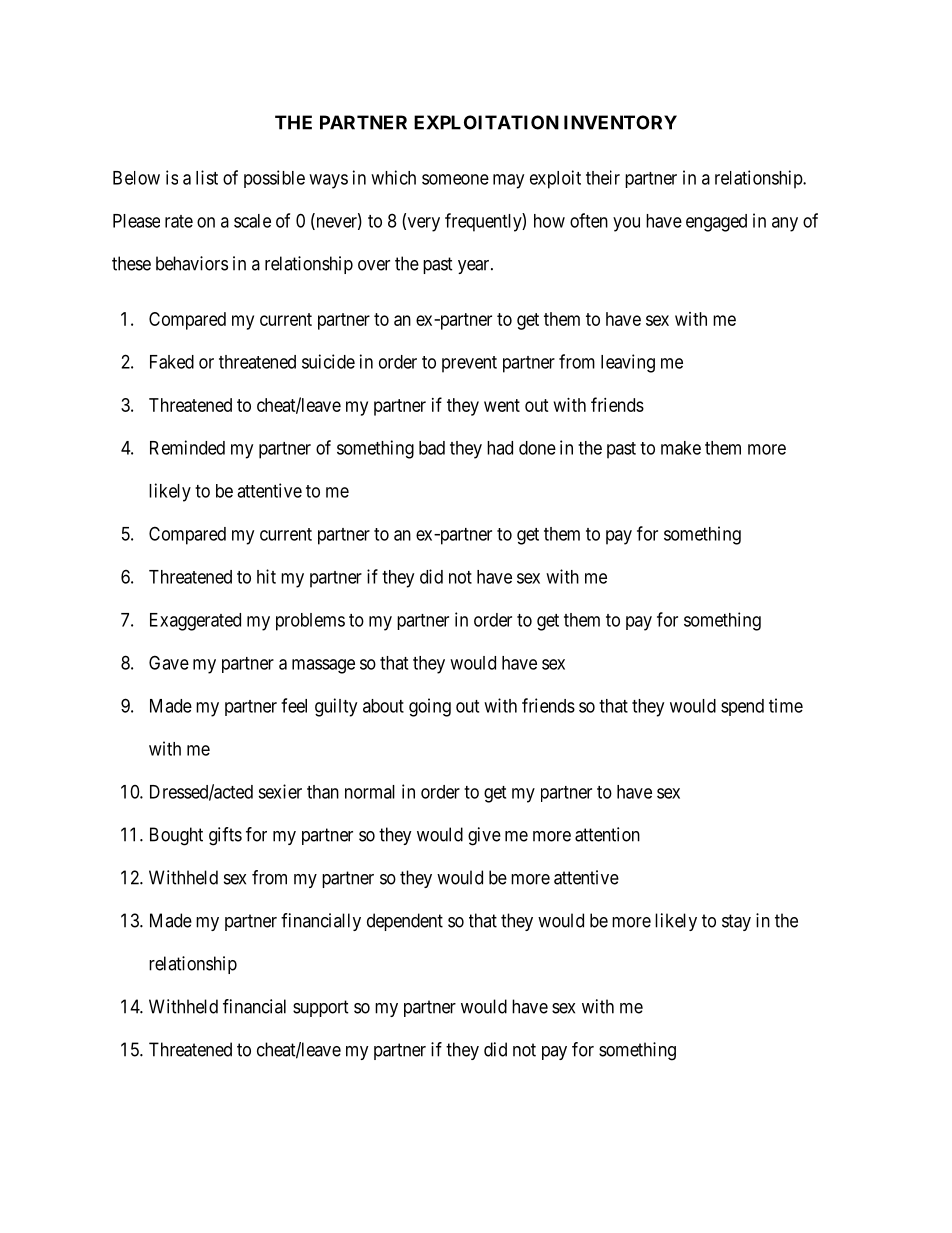 This screenshot has height=1233, width=952. I want to click on going, so click(430, 707).
